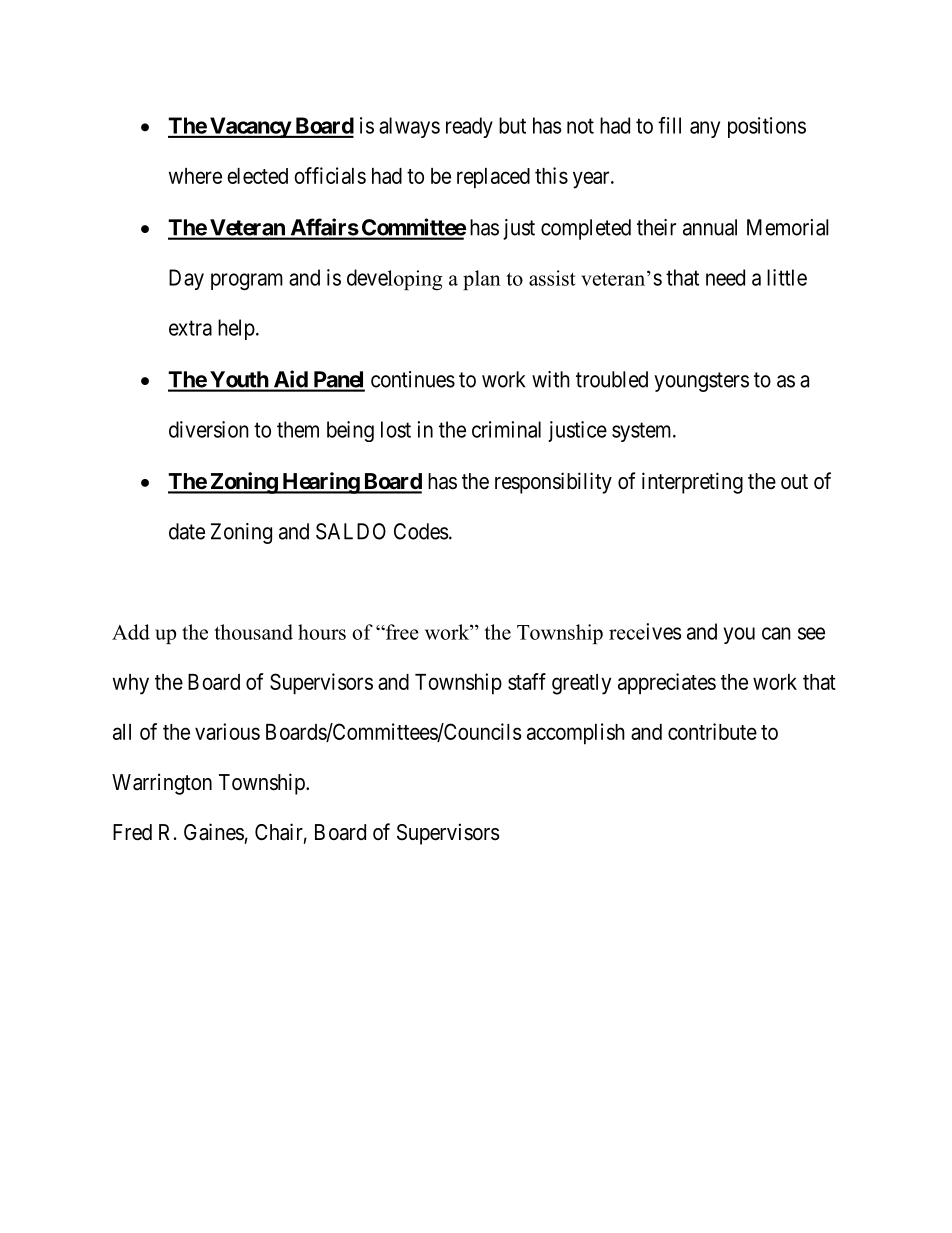 This image has height=1233, width=952. What do you see at coordinates (209, 429) in the image?
I see `diversion` at bounding box center [209, 429].
